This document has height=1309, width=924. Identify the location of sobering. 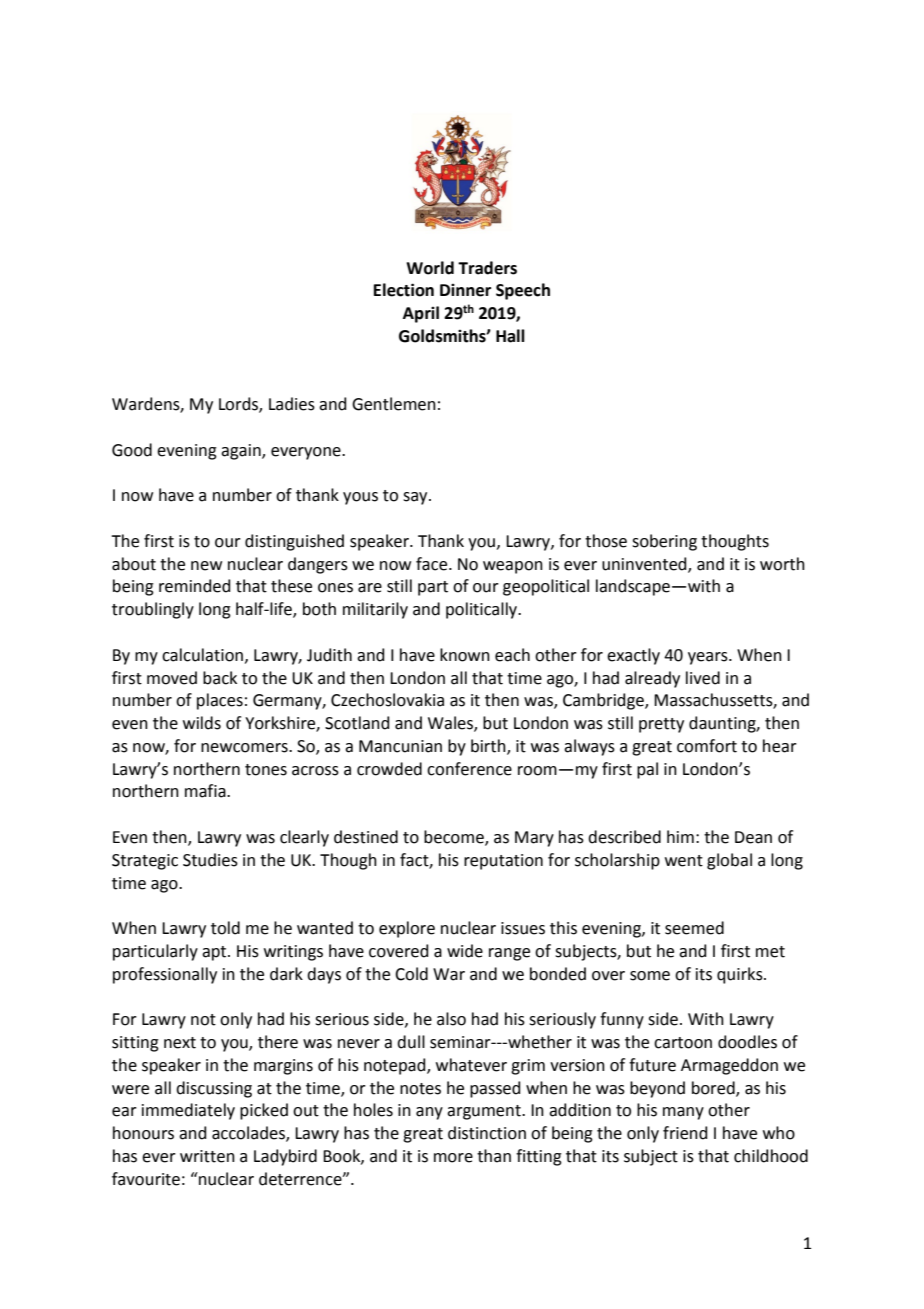
(664, 542).
